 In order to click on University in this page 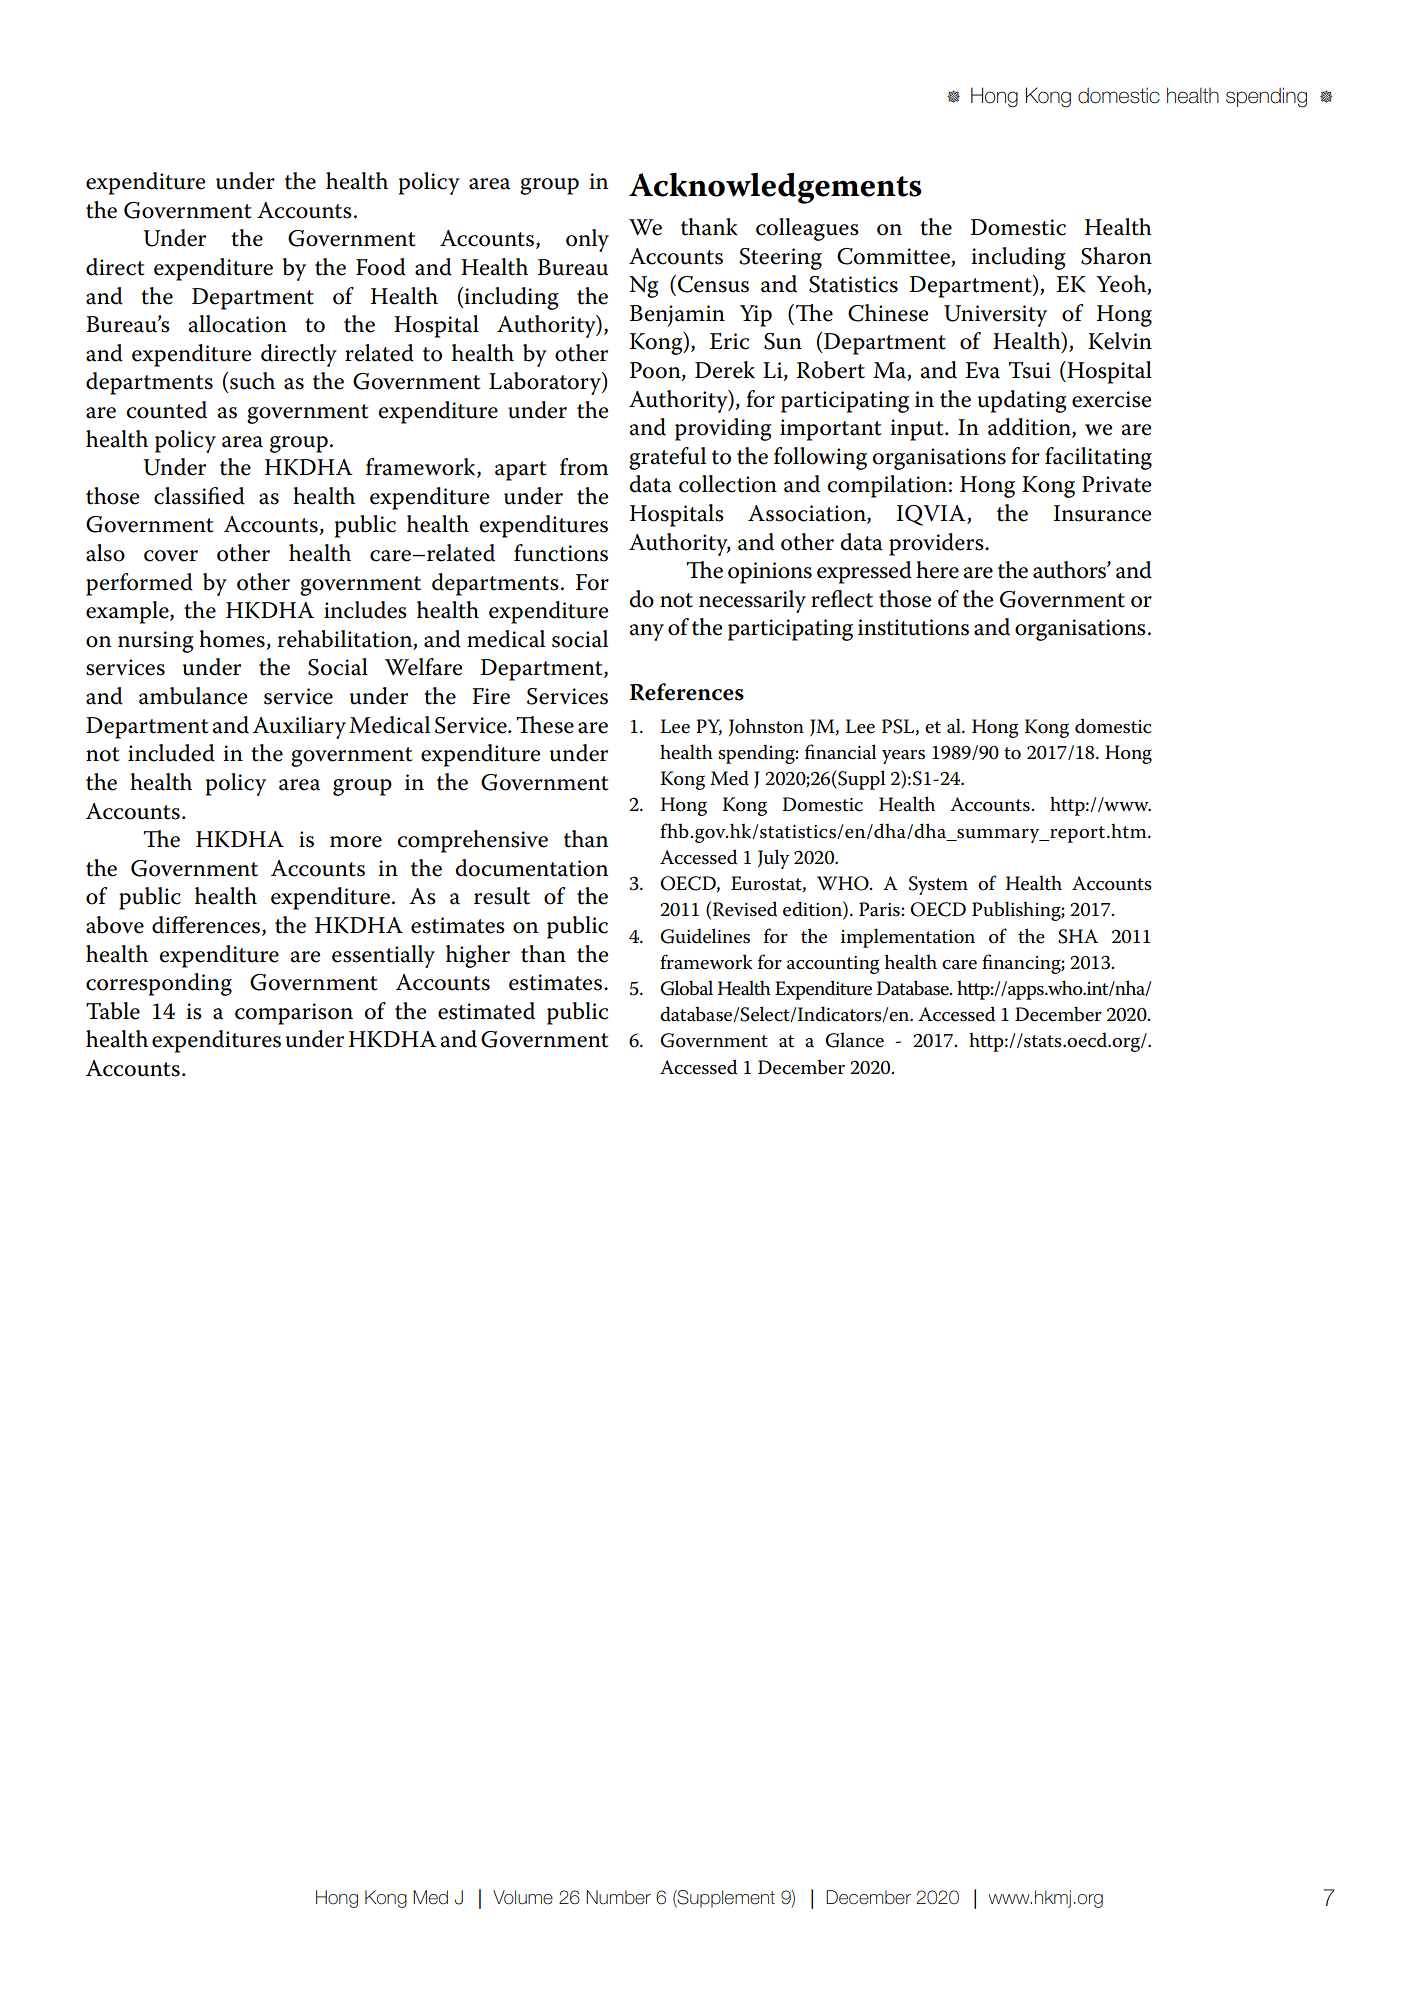, I will do `click(995, 316)`.
